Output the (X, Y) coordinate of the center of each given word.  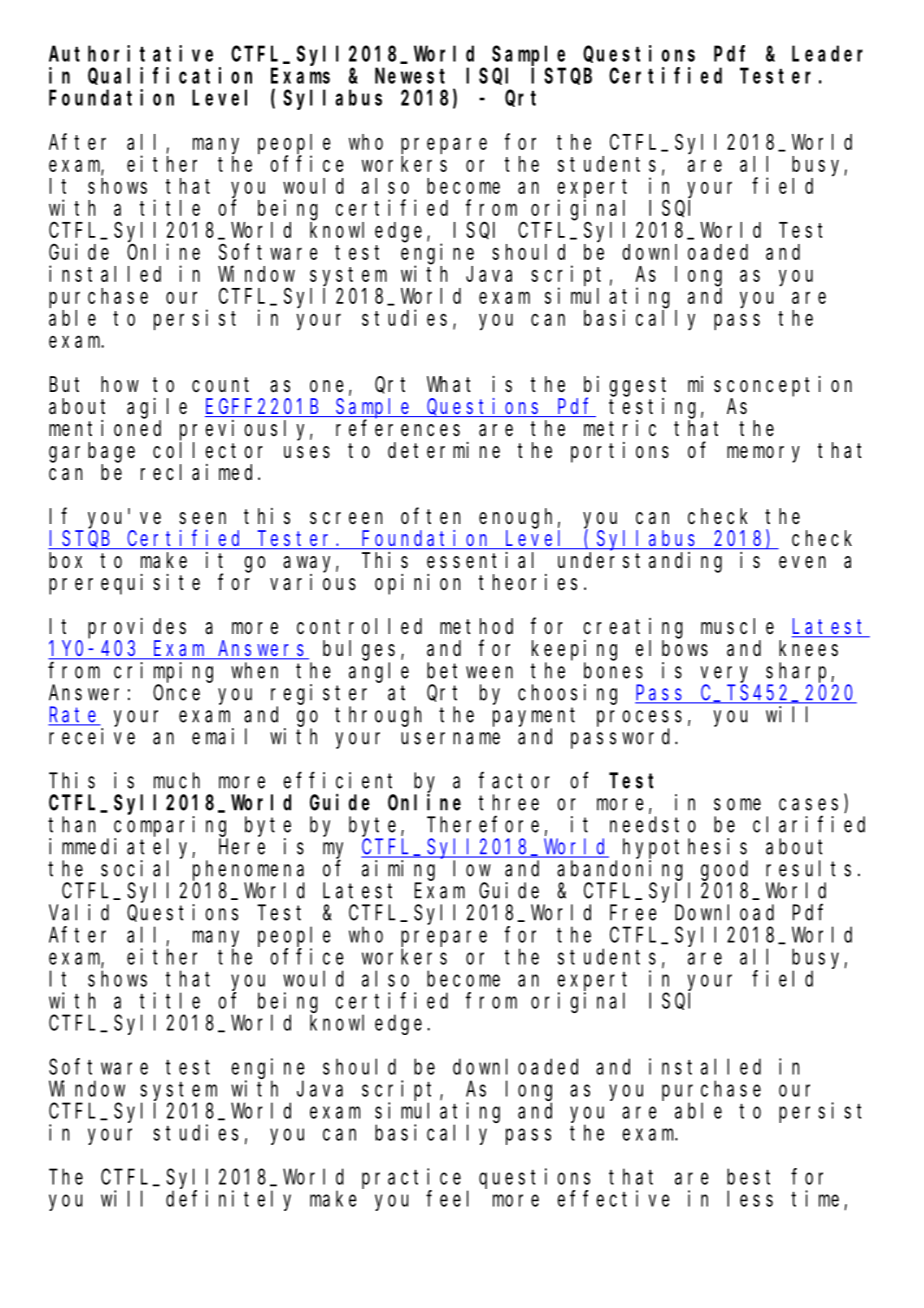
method (476, 626)
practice (411, 1178)
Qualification (170, 76)
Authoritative (131, 53)
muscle (737, 626)
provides (137, 628)
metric (620, 428)
